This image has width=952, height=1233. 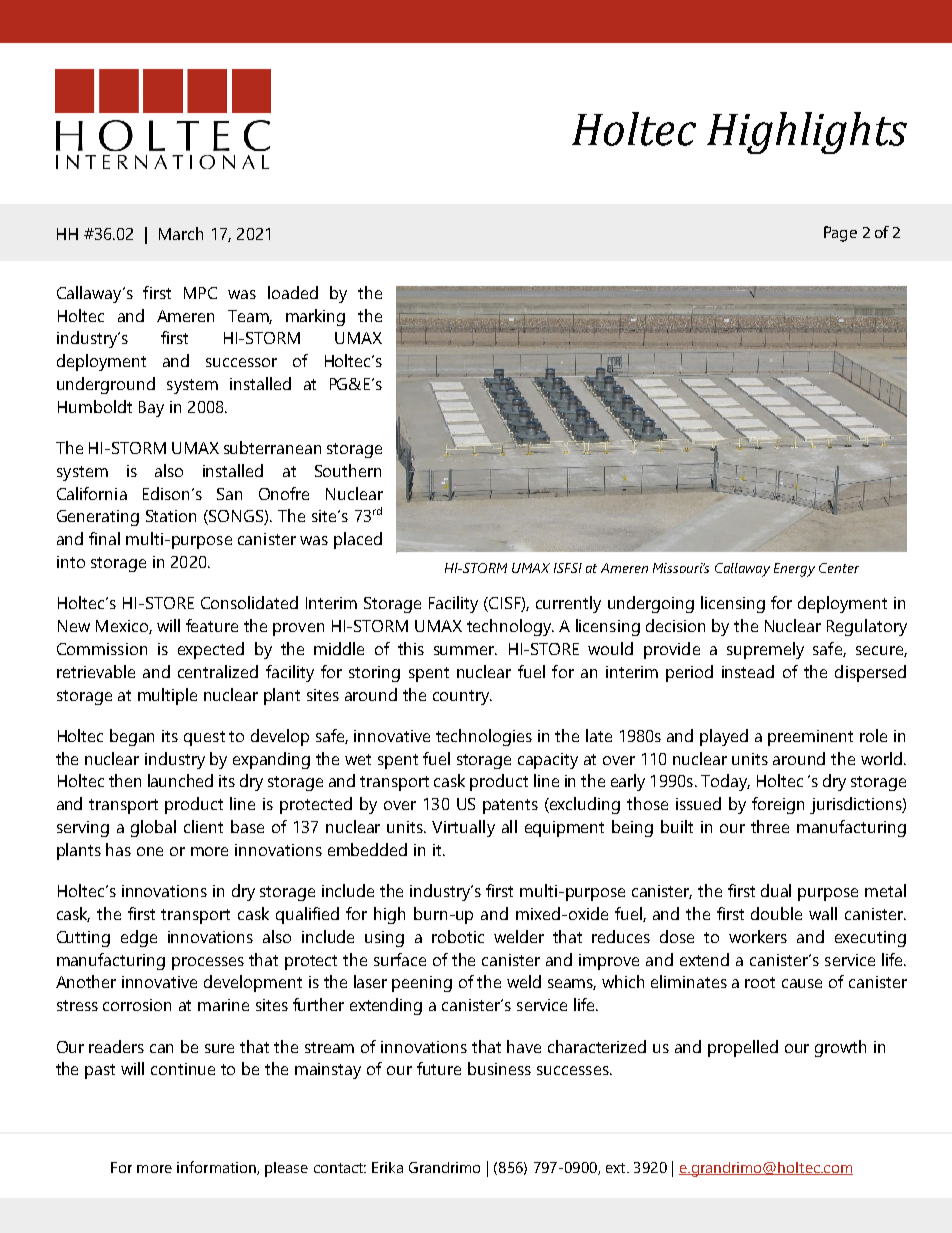 What do you see at coordinates (462, 697) in the image?
I see `country` at bounding box center [462, 697].
